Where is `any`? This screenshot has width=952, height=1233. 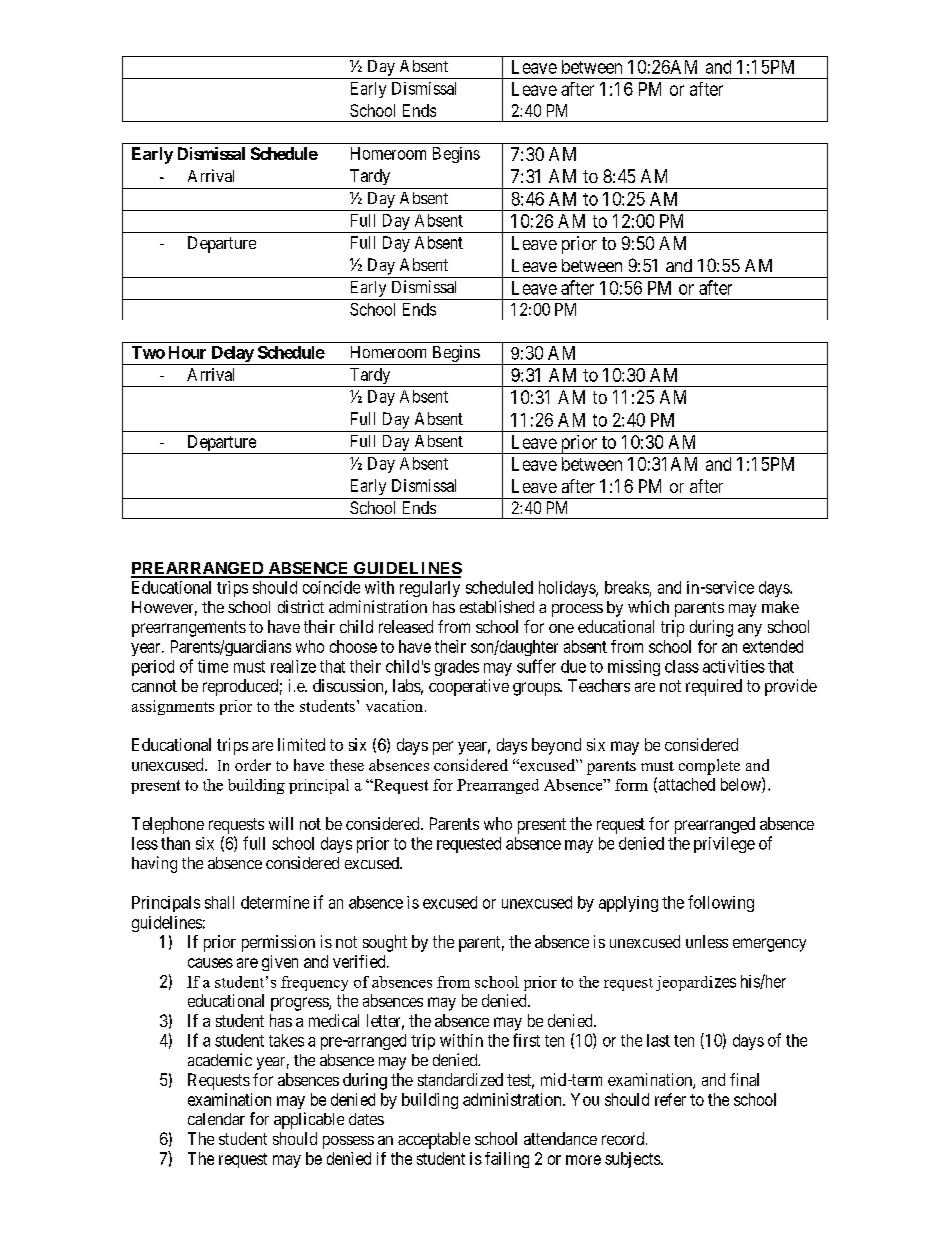
any is located at coordinates (750, 630).
